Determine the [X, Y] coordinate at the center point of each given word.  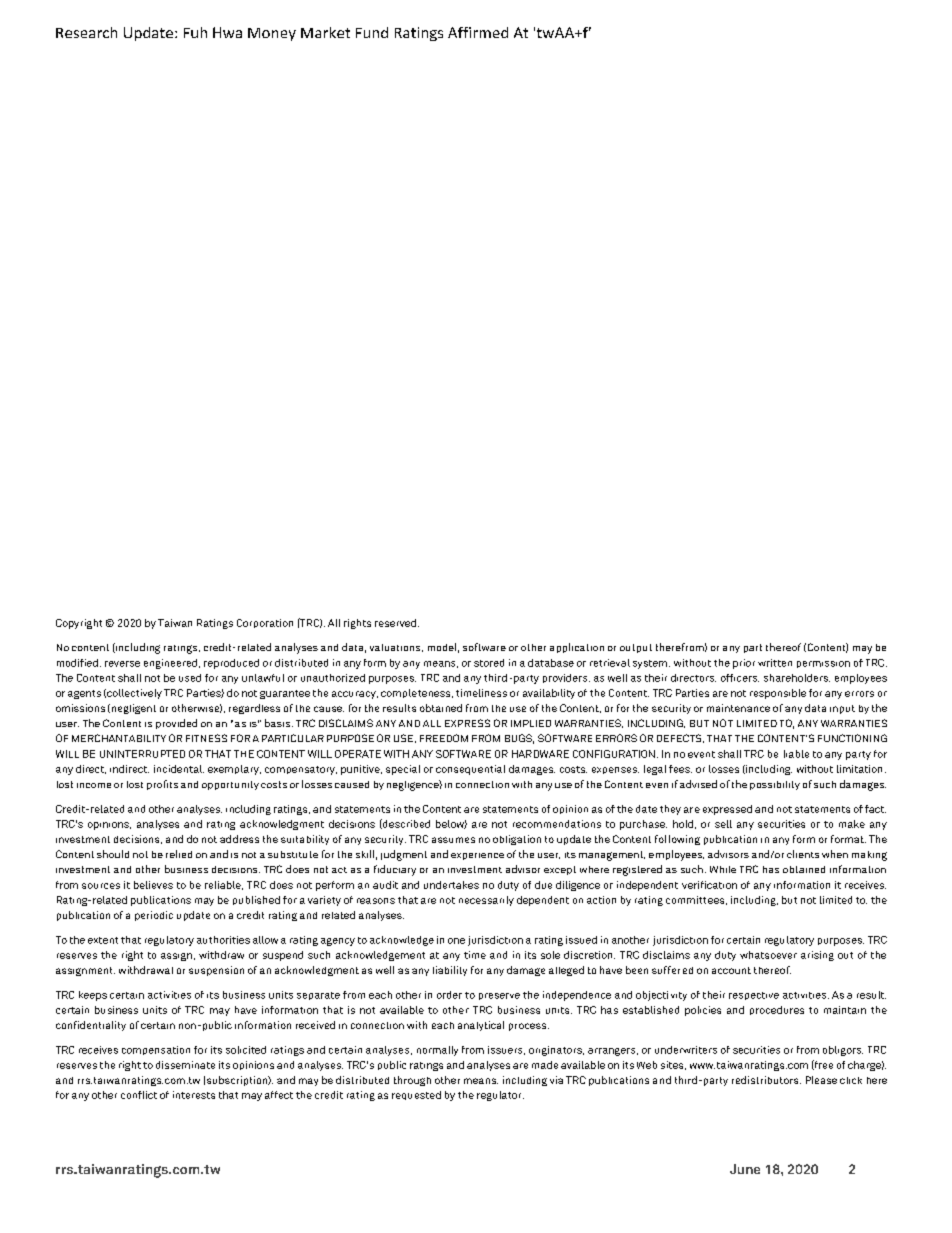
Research [86, 32]
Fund [372, 32]
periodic [154, 916]
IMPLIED [531, 723]
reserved [395, 623]
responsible [778, 694]
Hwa [227, 32]
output [636, 648]
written [775, 663]
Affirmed [478, 32]
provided [176, 724]
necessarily [486, 901]
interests [194, 1095]
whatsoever [768, 955]
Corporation [265, 623]
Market [325, 32]
